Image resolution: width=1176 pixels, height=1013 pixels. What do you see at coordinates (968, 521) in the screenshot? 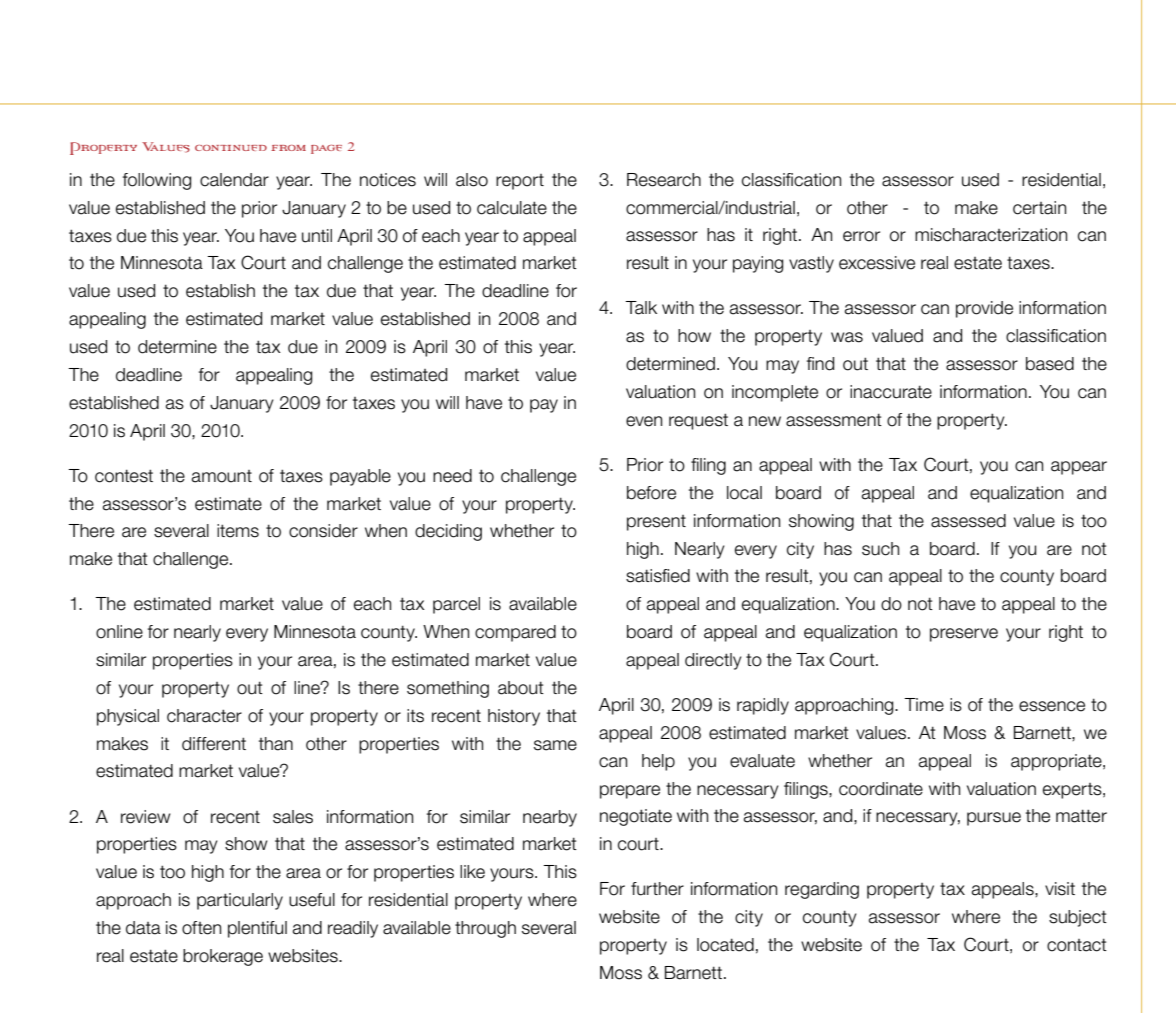
I see `assessed` at bounding box center [968, 521].
